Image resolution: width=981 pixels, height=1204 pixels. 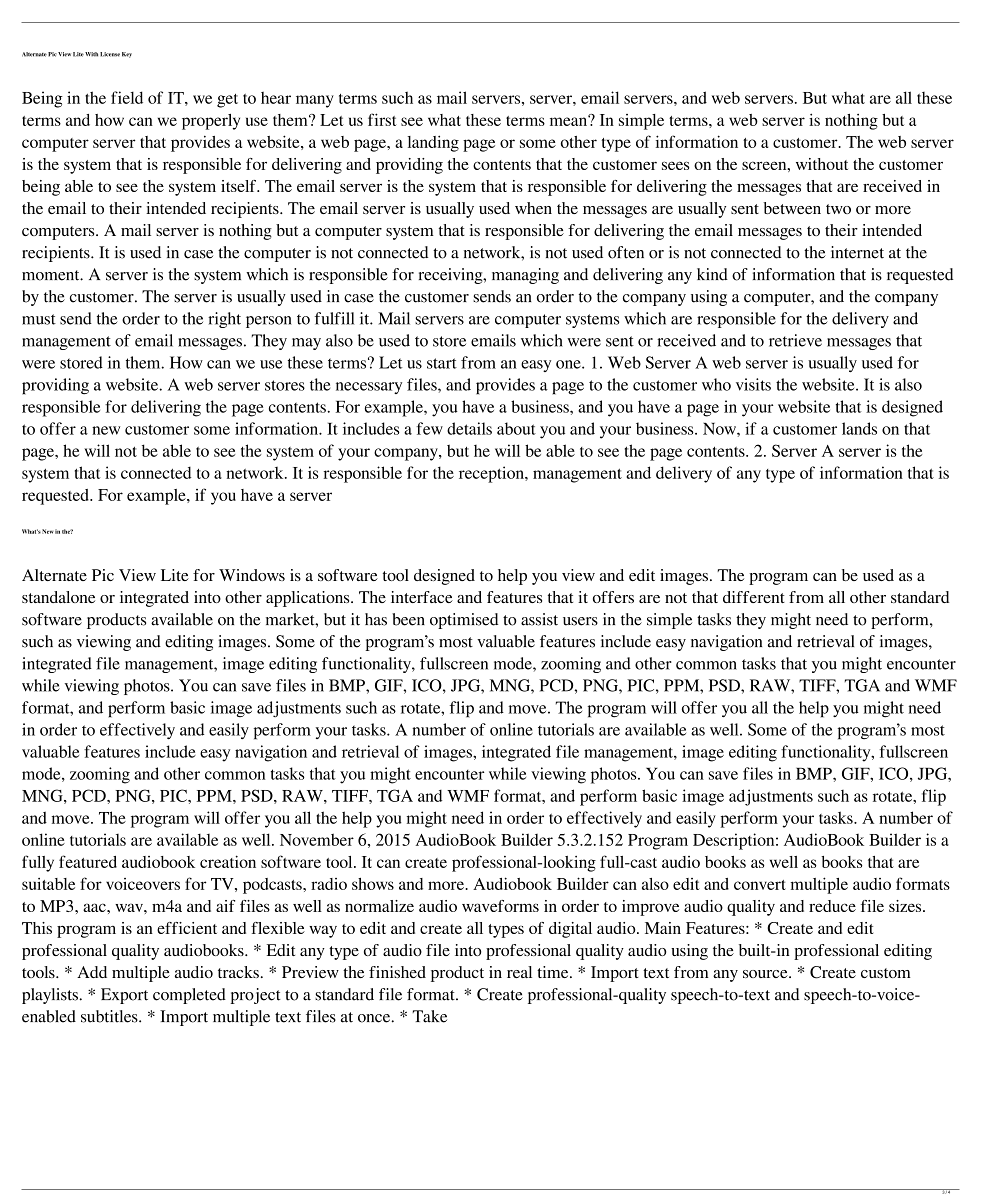 I want to click on retrieve, so click(x=795, y=340).
